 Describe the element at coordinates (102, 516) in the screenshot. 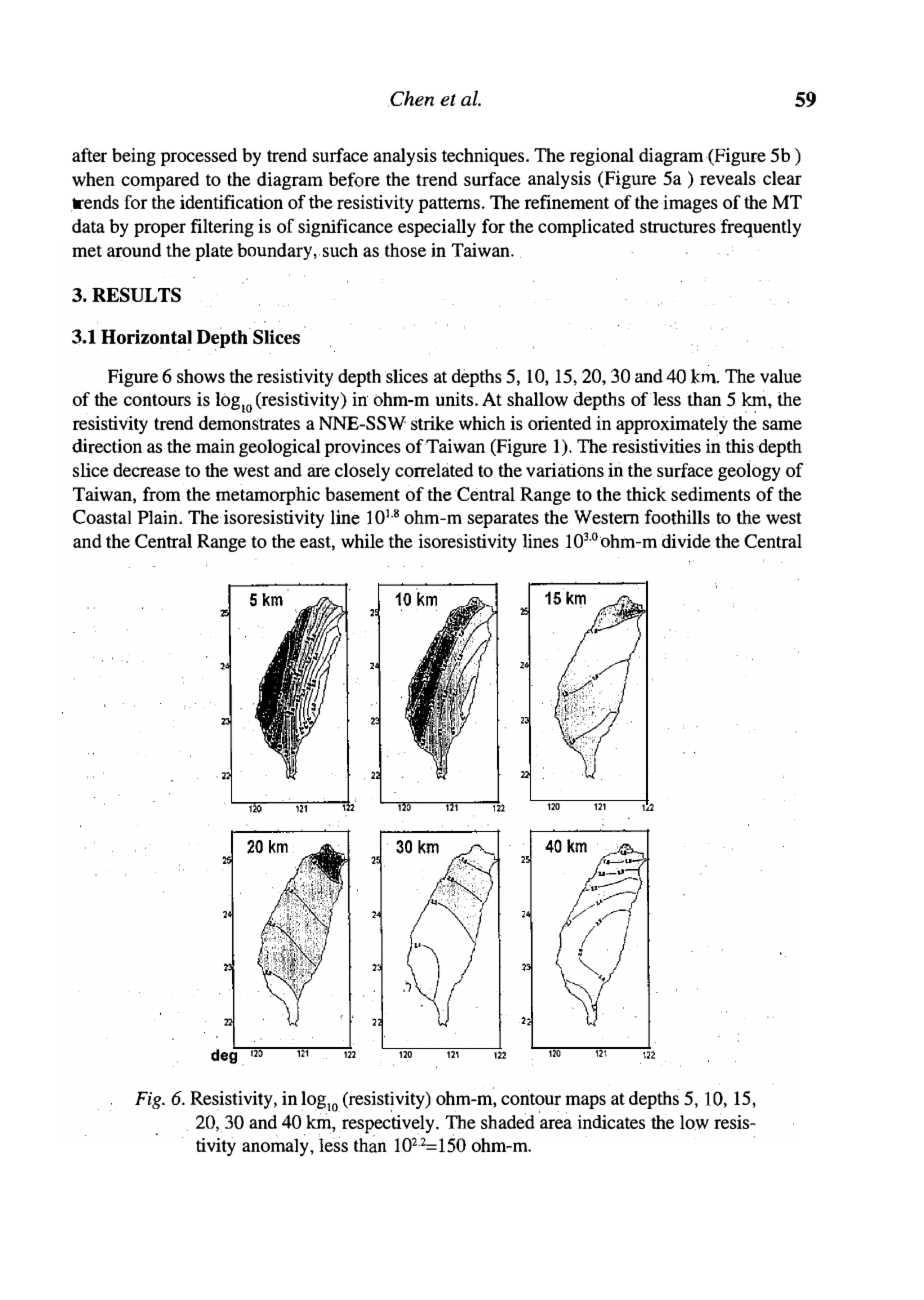

I see `Coastal` at that location.
